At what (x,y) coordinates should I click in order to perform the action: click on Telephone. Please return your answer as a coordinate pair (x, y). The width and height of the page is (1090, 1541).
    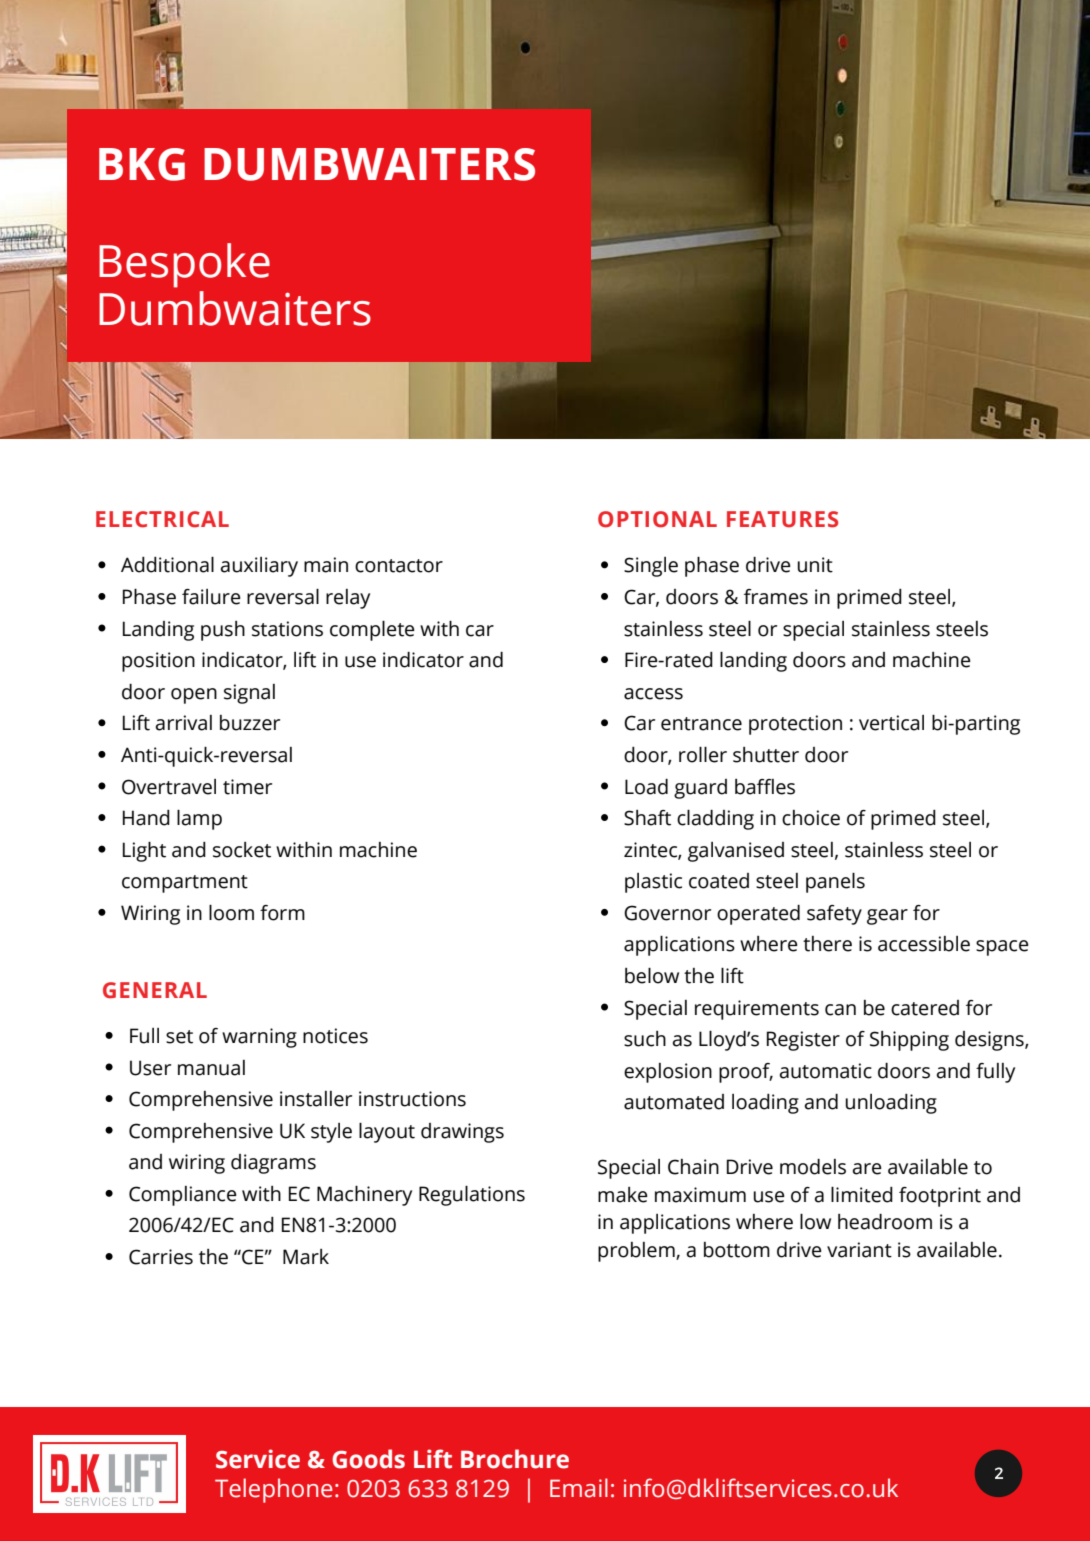
    Looking at the image, I should click on (274, 1490).
